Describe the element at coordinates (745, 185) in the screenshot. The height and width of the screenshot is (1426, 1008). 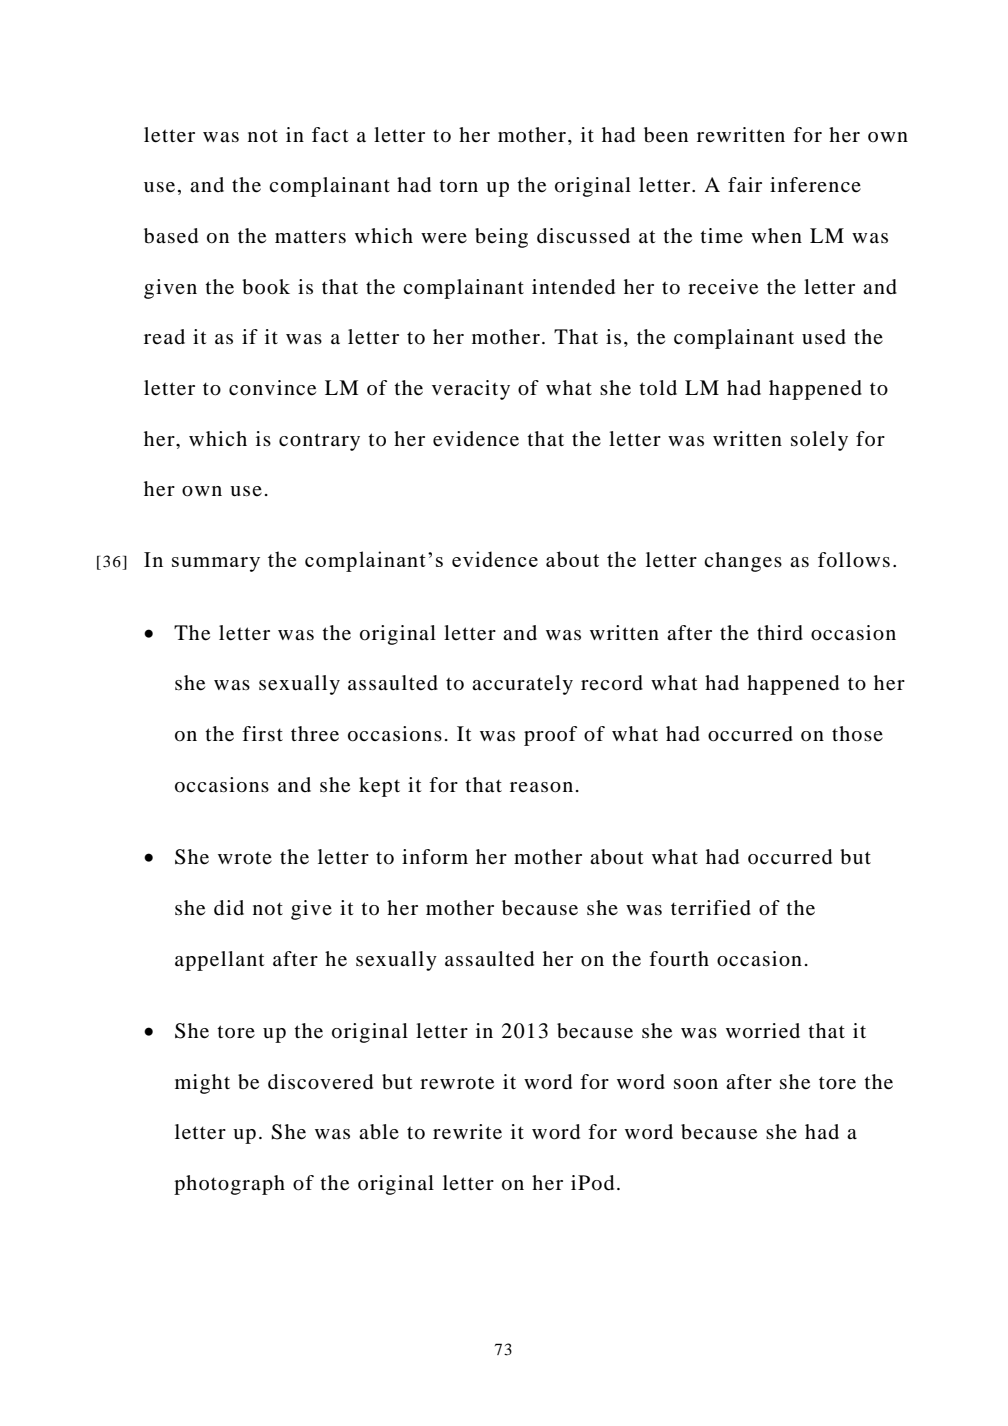
I see `fair` at that location.
